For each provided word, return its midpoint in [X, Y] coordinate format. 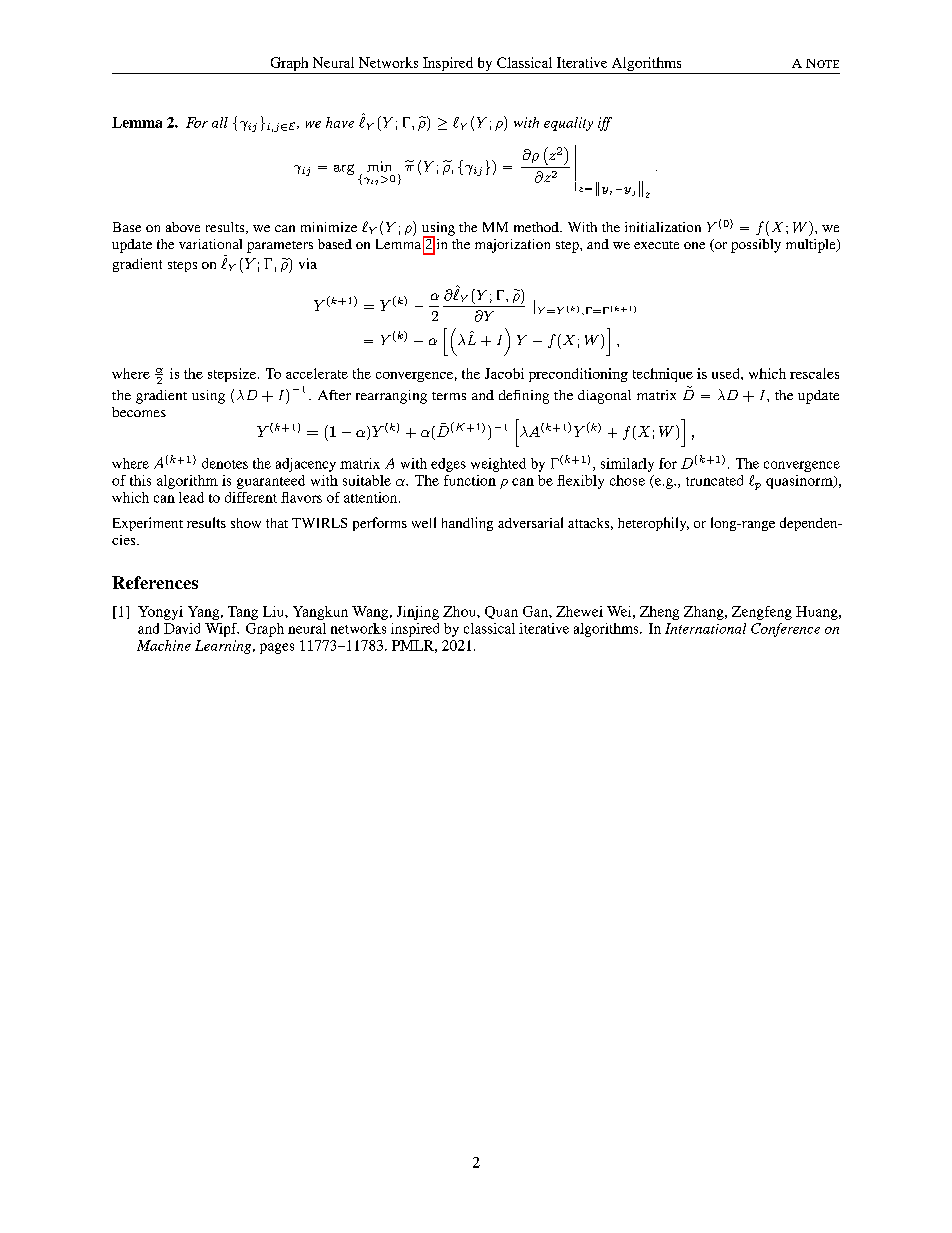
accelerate [317, 373]
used [727, 373]
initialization [663, 227]
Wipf [222, 630]
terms [449, 396]
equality [568, 124]
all [220, 122]
